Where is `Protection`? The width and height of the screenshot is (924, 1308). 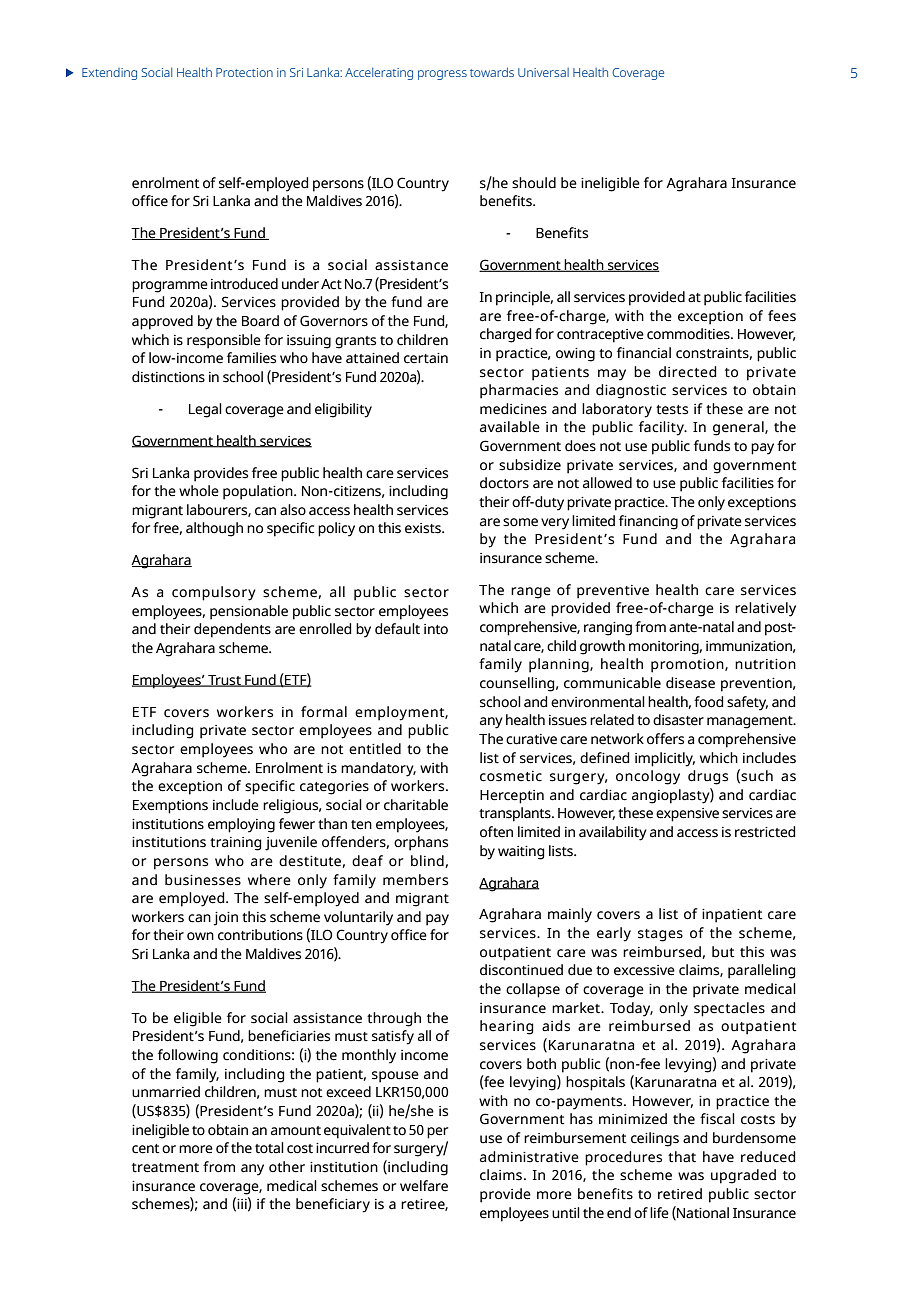 Protection is located at coordinates (244, 72).
